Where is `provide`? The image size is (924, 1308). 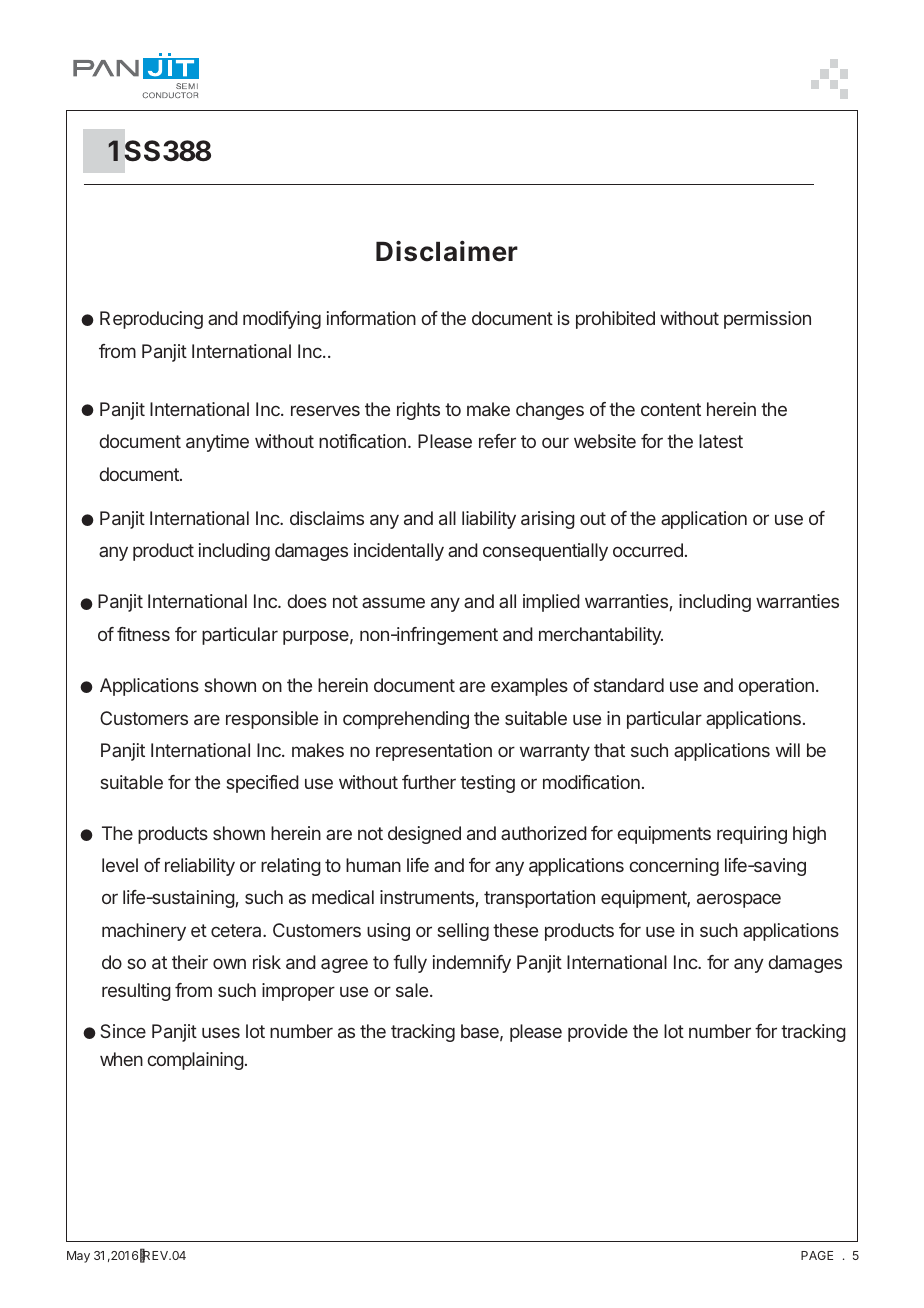 provide is located at coordinates (598, 1033).
